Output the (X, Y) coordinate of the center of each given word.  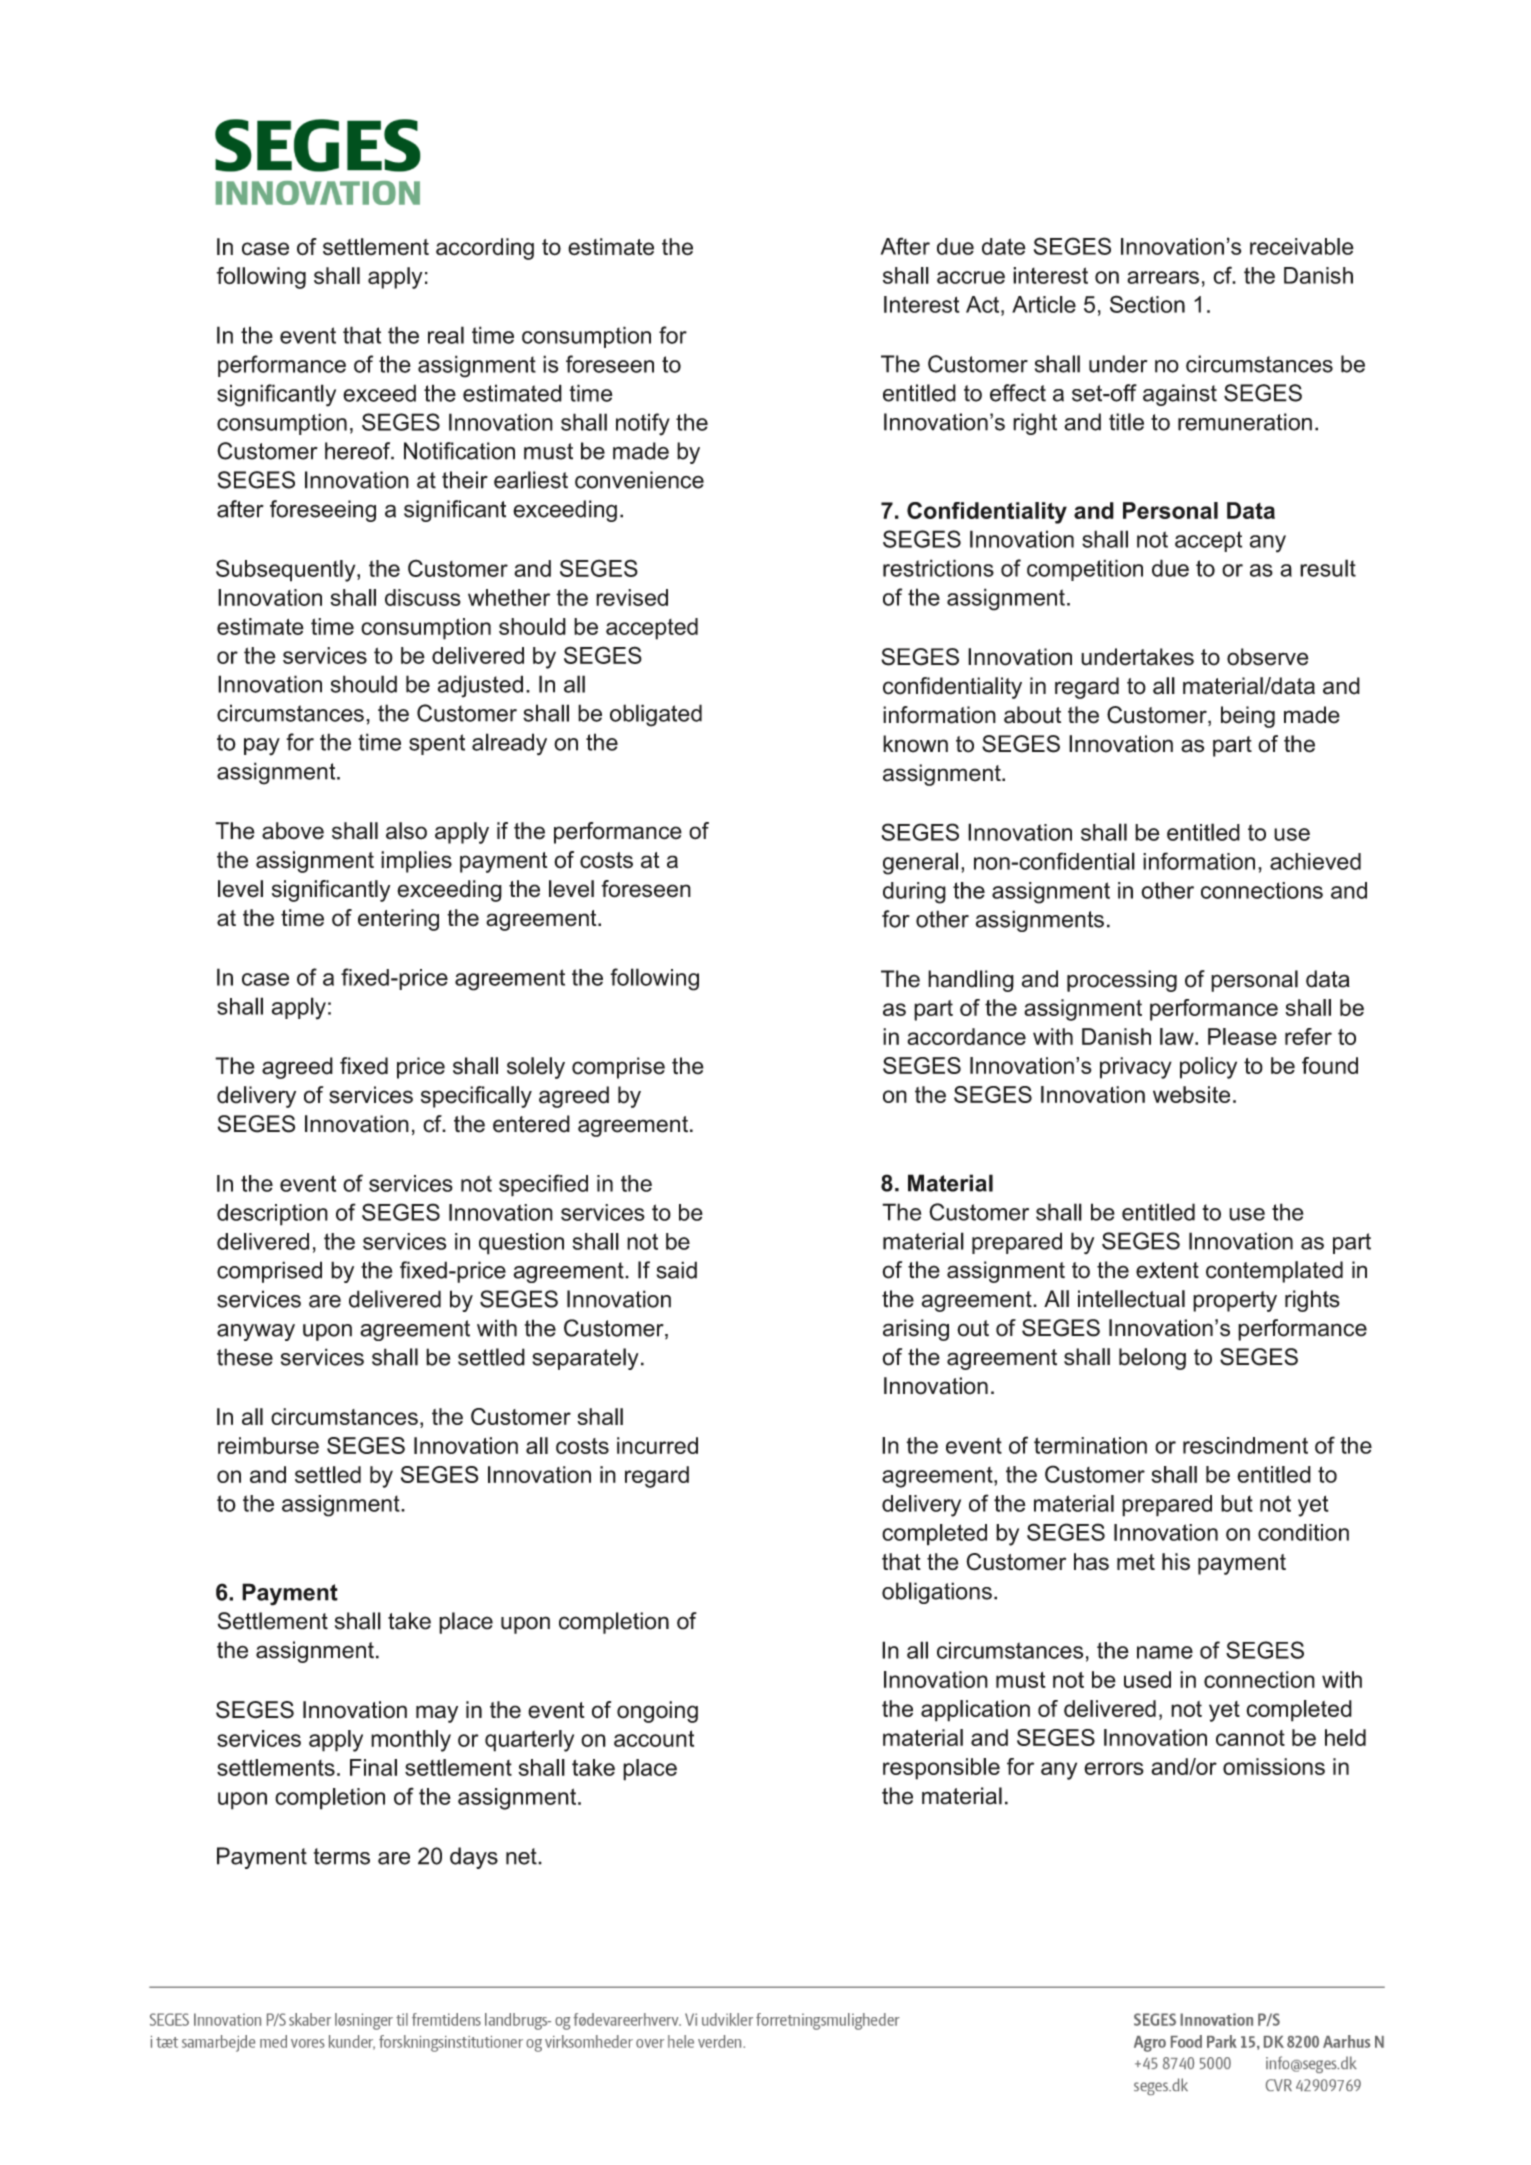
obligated (656, 715)
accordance (966, 1036)
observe (1268, 657)
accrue (971, 277)
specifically (476, 1097)
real (446, 335)
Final (373, 1767)
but (1237, 1503)
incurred (657, 1445)
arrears (1163, 277)
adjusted (480, 686)
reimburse (268, 1445)
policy (1208, 1068)
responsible (941, 1769)
